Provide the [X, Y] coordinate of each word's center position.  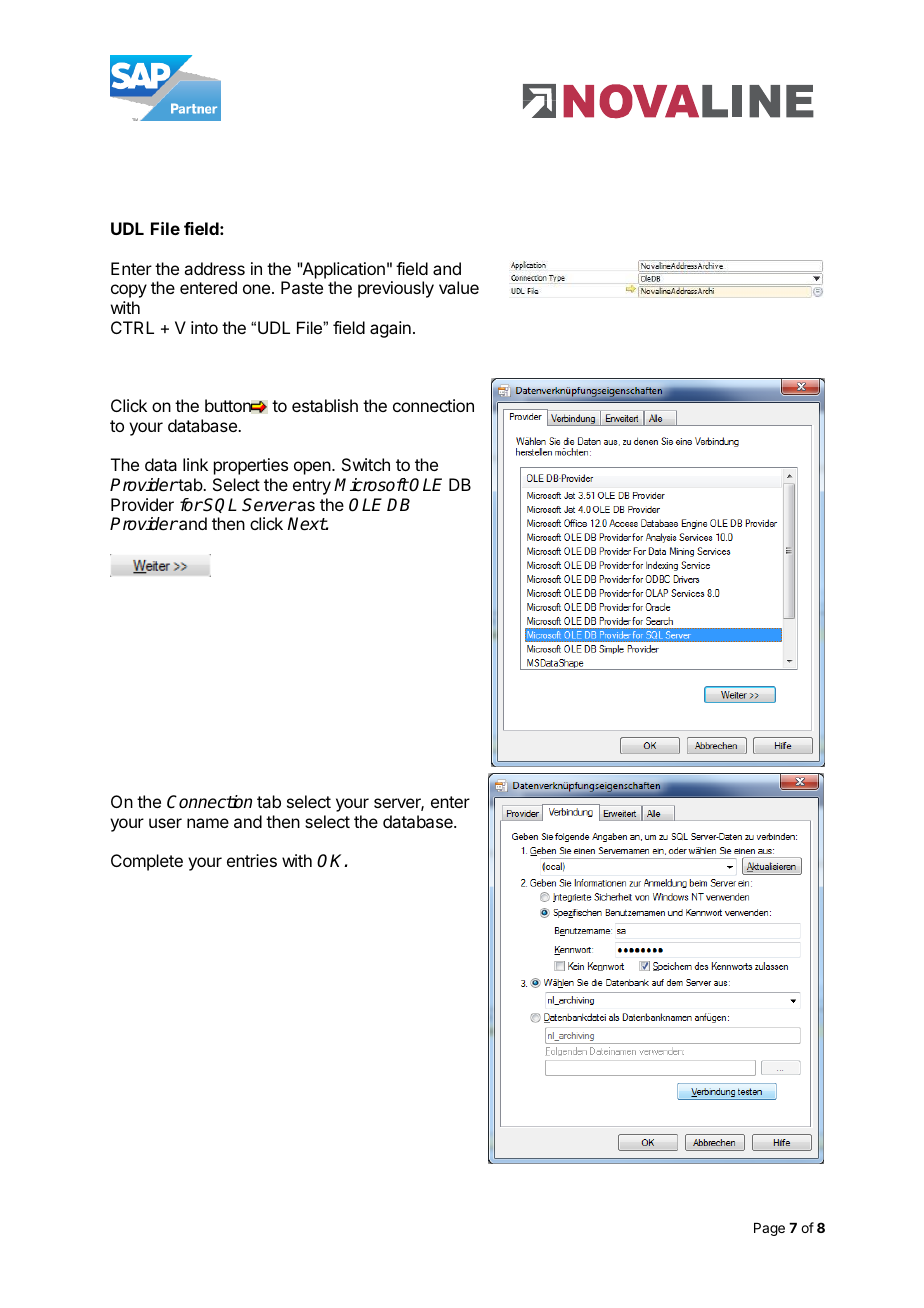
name [208, 823]
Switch [366, 464]
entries [252, 860]
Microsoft [371, 485]
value [459, 287]
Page [769, 1229]
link [195, 464]
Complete [147, 862]
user [165, 823]
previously [396, 289]
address [214, 268]
